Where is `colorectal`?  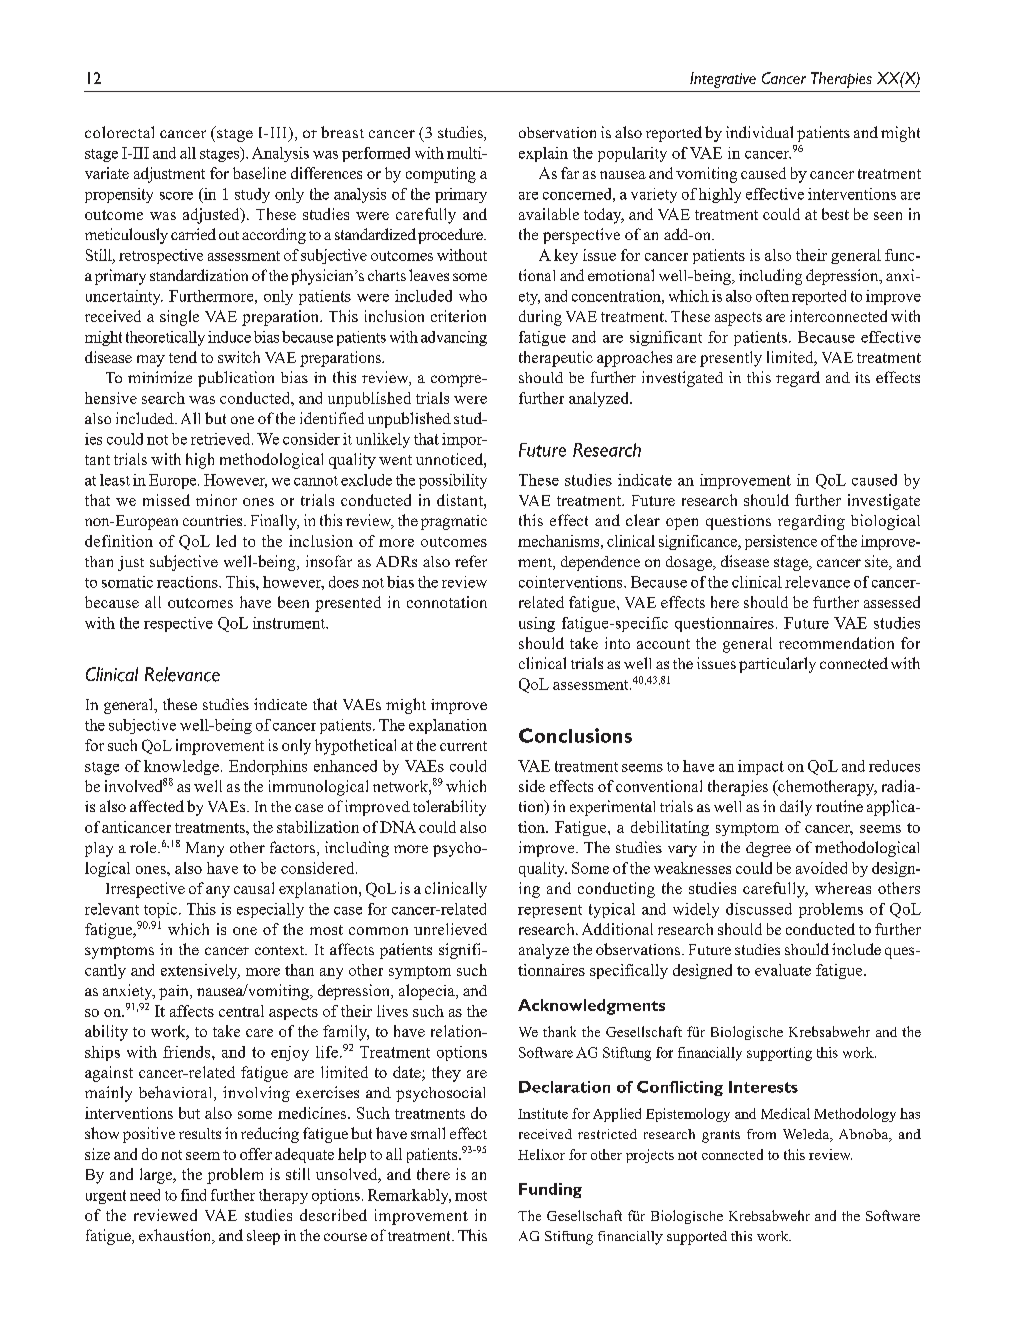
colorectal is located at coordinates (119, 132).
